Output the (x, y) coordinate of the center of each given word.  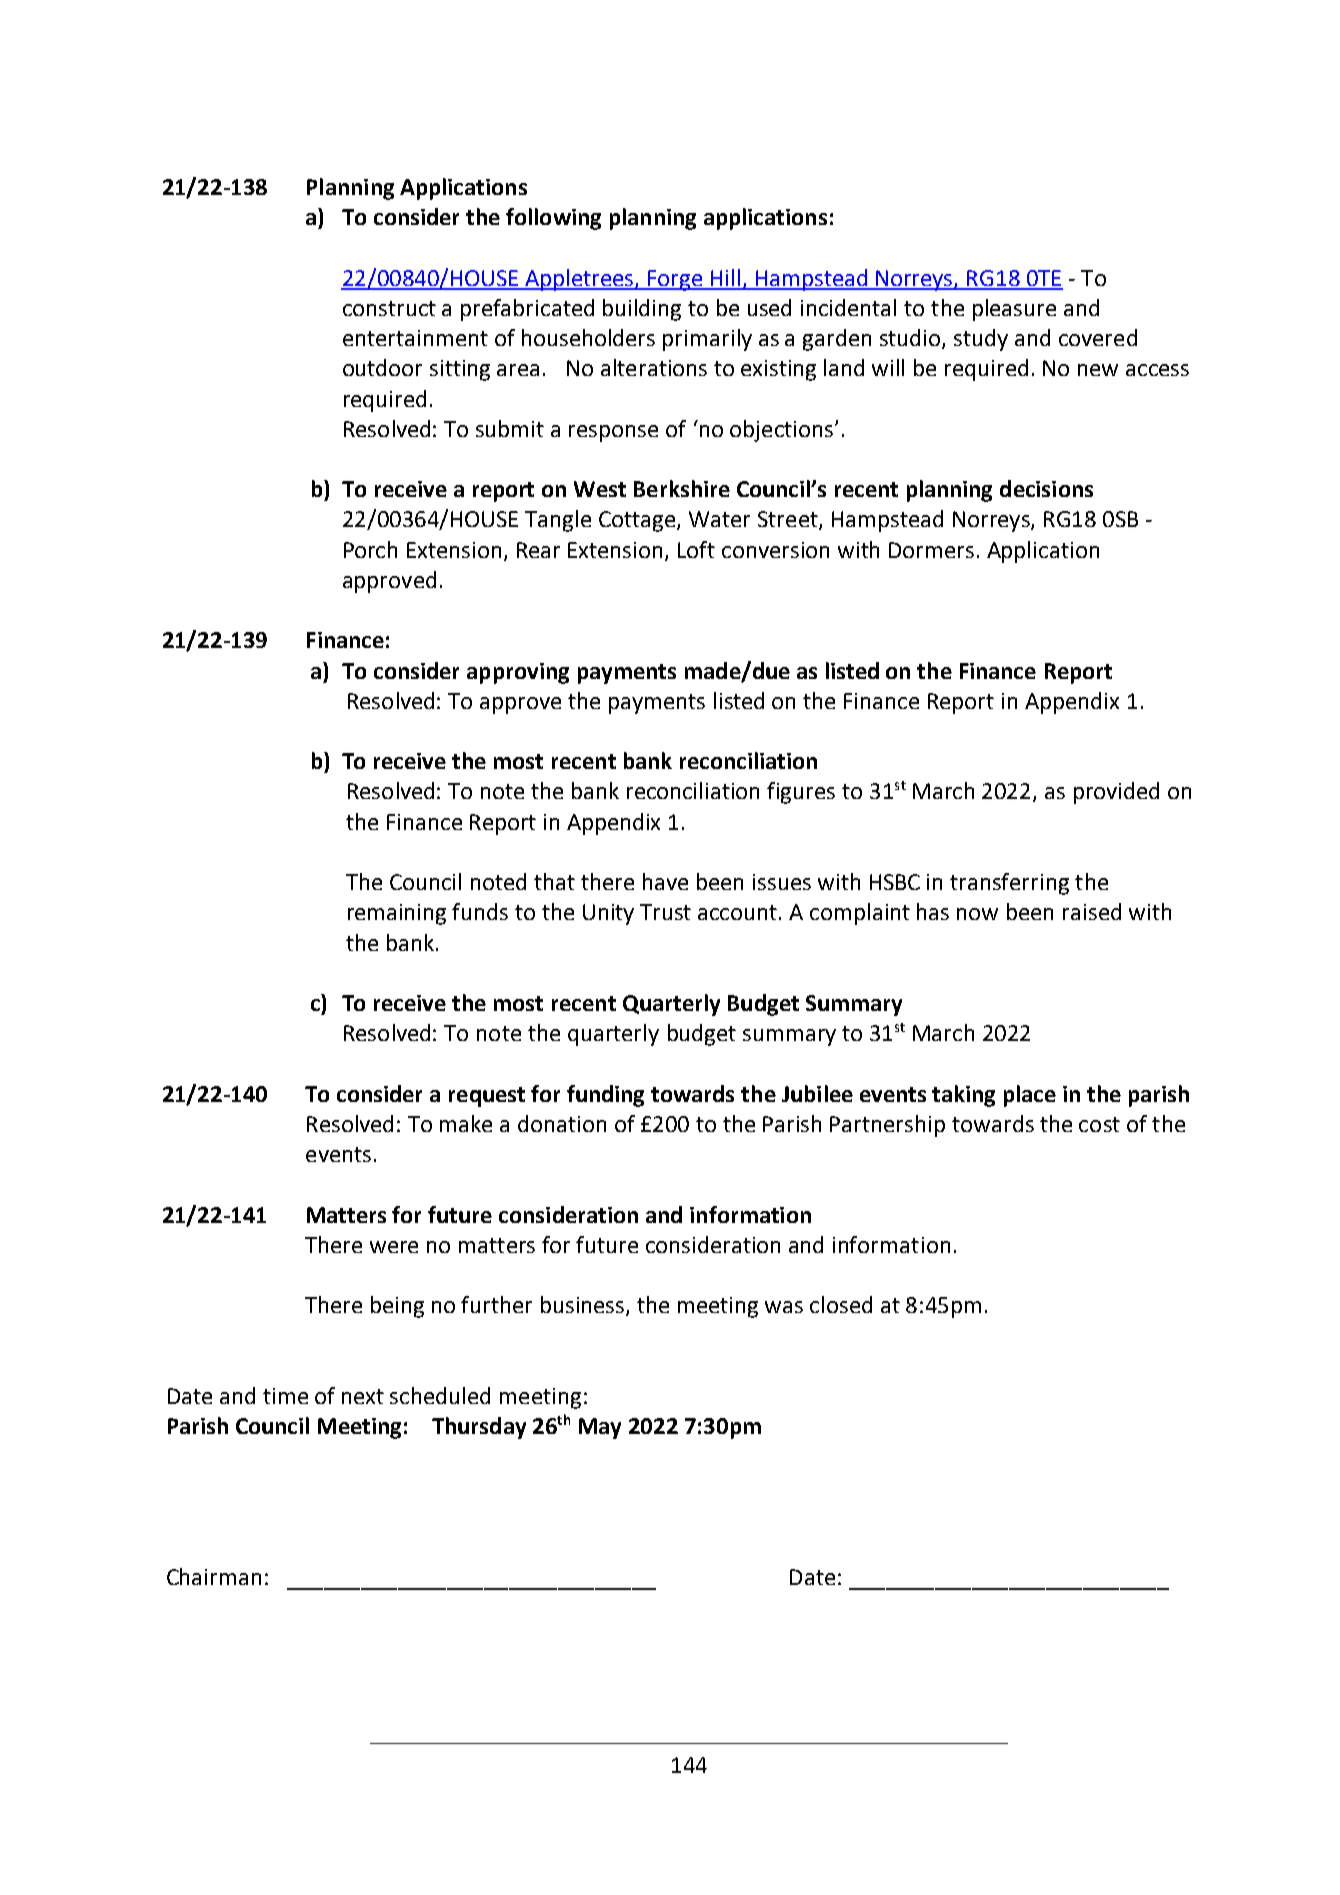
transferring (1009, 884)
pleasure (1014, 310)
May (600, 1428)
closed (841, 1304)
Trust (665, 912)
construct (389, 308)
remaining (397, 914)
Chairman (214, 1576)
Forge (676, 280)
